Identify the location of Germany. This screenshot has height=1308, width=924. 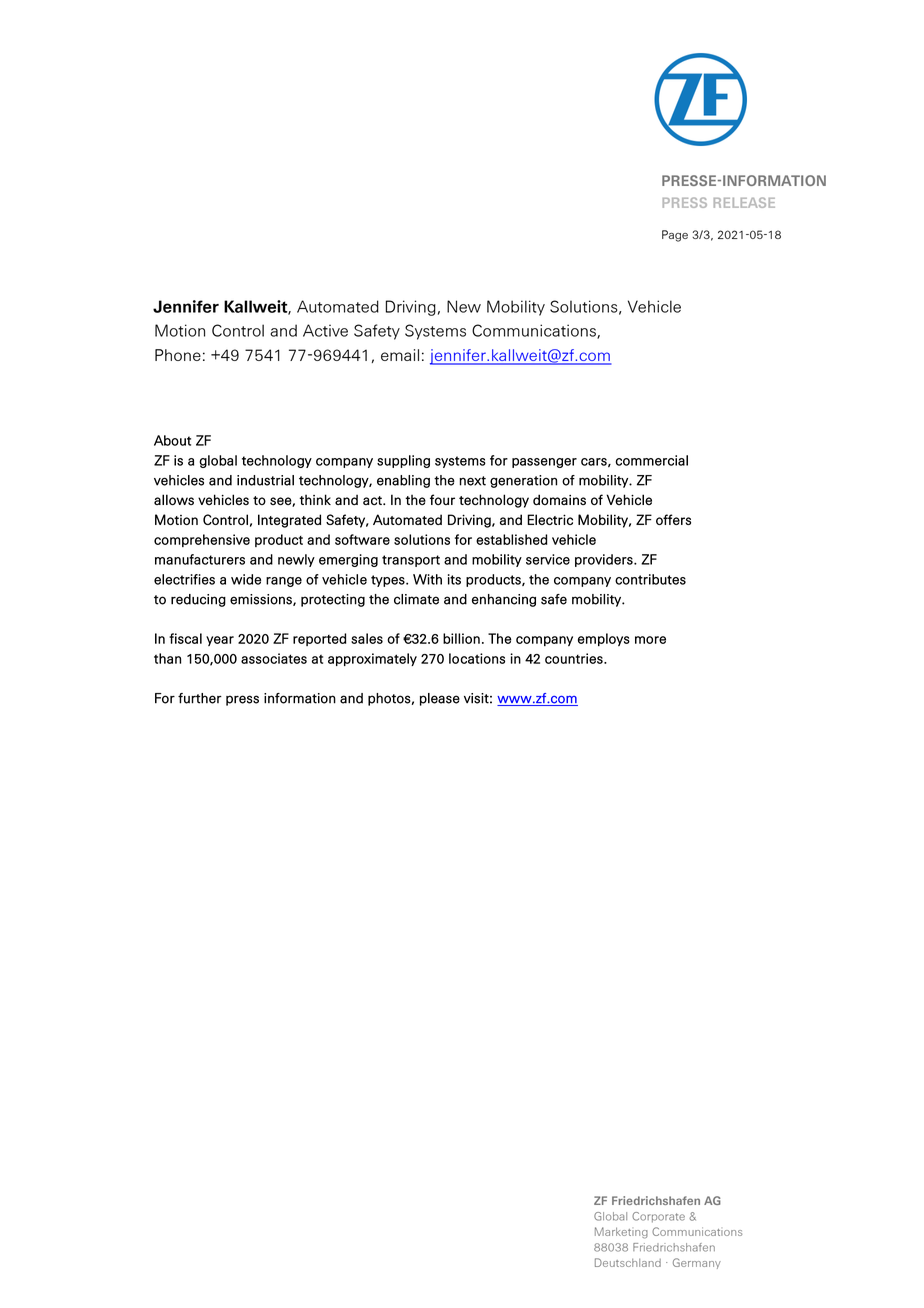
(697, 1263).
